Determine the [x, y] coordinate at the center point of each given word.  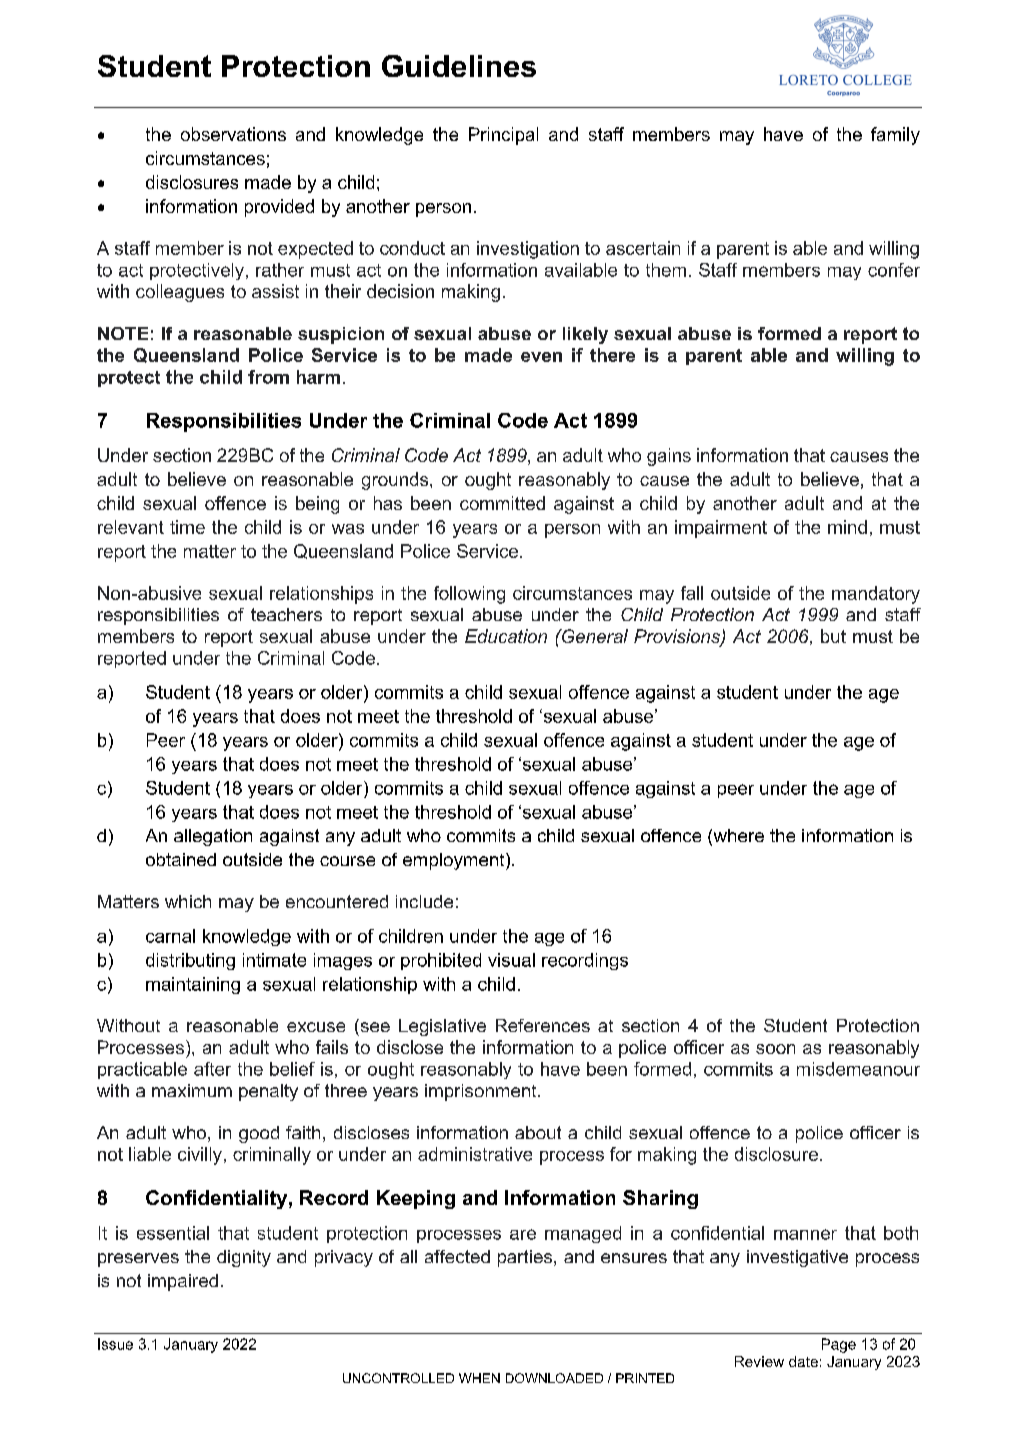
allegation [213, 837]
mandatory [876, 595]
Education [506, 636]
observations [233, 134]
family [895, 136]
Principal [503, 136]
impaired [183, 1282]
